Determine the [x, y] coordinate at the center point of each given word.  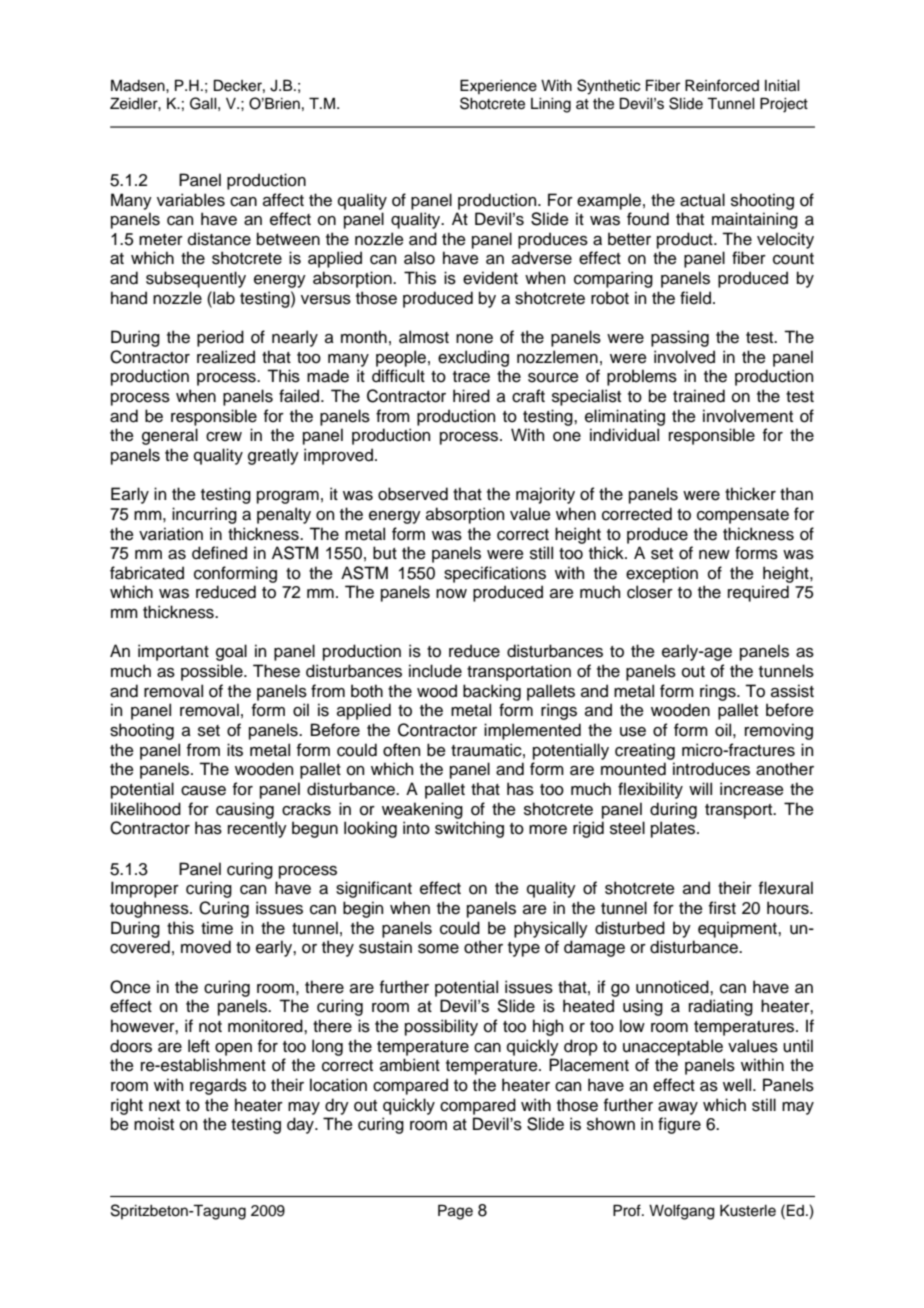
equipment [738, 929]
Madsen [139, 85]
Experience [498, 86]
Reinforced [722, 85]
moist [154, 1124]
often [401, 750]
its [235, 750]
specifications [495, 574]
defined [219, 553]
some [438, 949]
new [714, 555]
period [220, 338]
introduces [711, 769]
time [217, 928]
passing [680, 338]
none [474, 339]
